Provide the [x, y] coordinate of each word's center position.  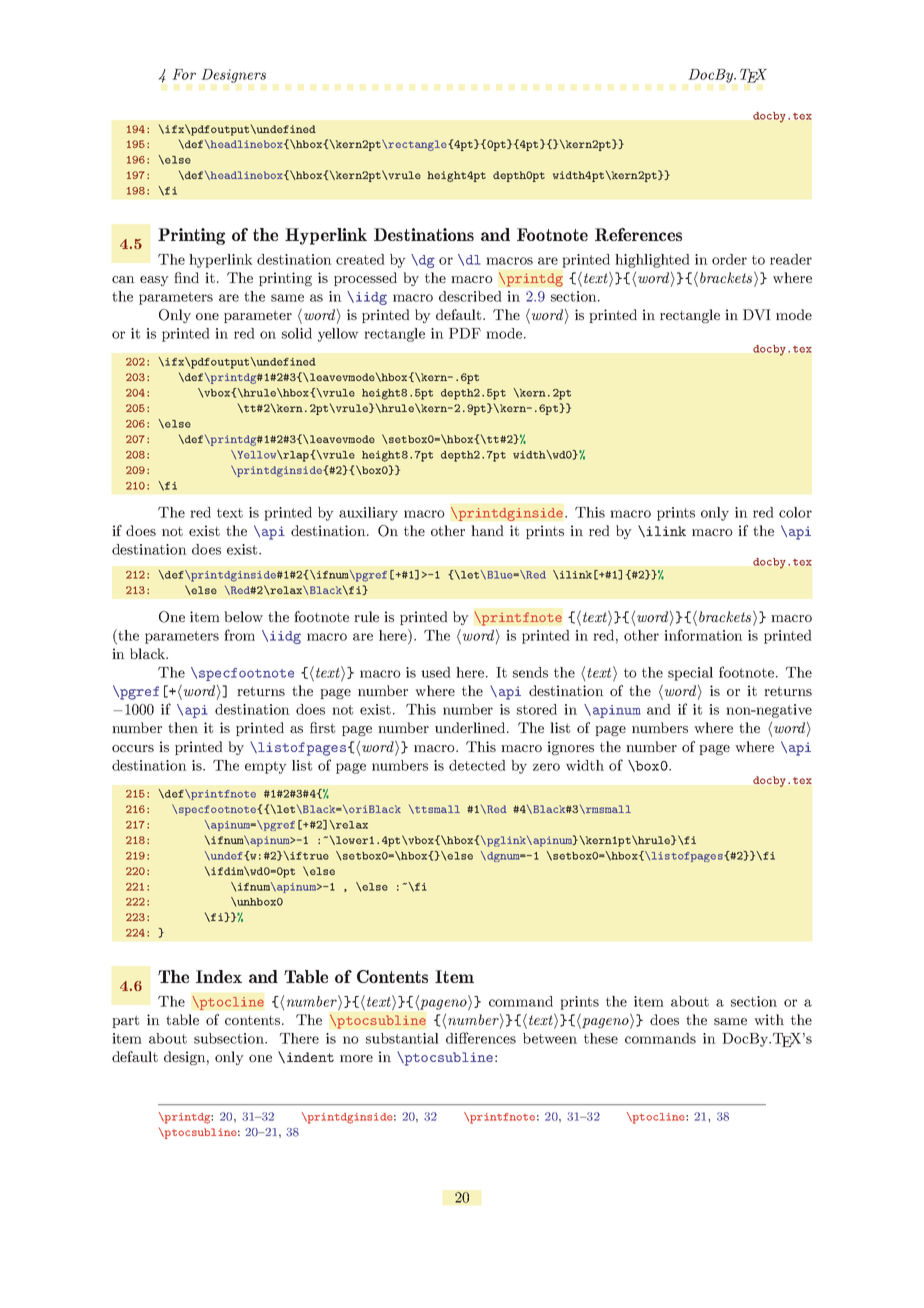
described [470, 296]
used [435, 672]
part [125, 1021]
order [729, 259]
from [239, 635]
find [186, 277]
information [703, 635]
